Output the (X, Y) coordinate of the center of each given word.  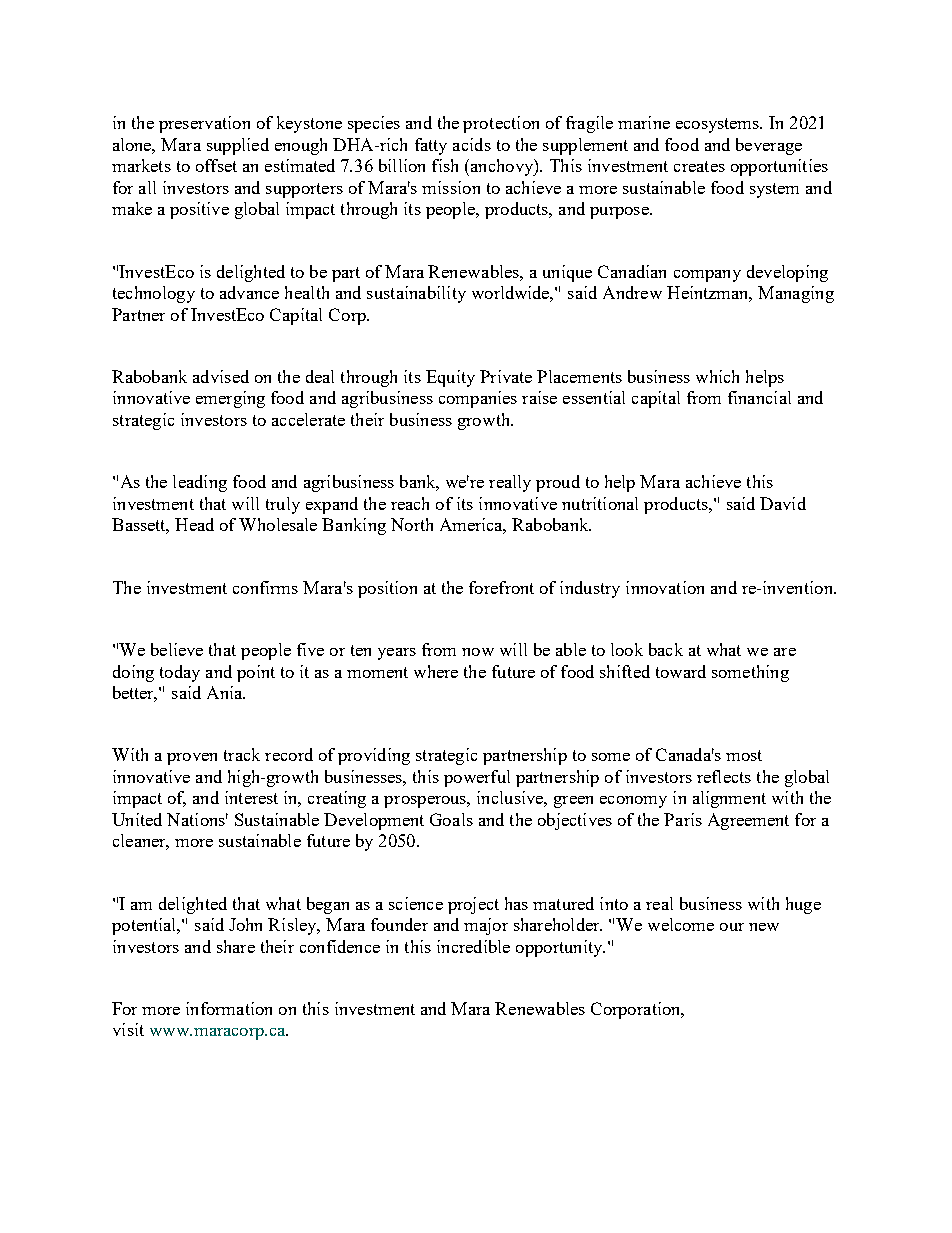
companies (478, 399)
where (436, 671)
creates (699, 166)
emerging (230, 399)
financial (759, 397)
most (744, 755)
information (229, 1008)
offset (216, 165)
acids (472, 144)
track (242, 754)
